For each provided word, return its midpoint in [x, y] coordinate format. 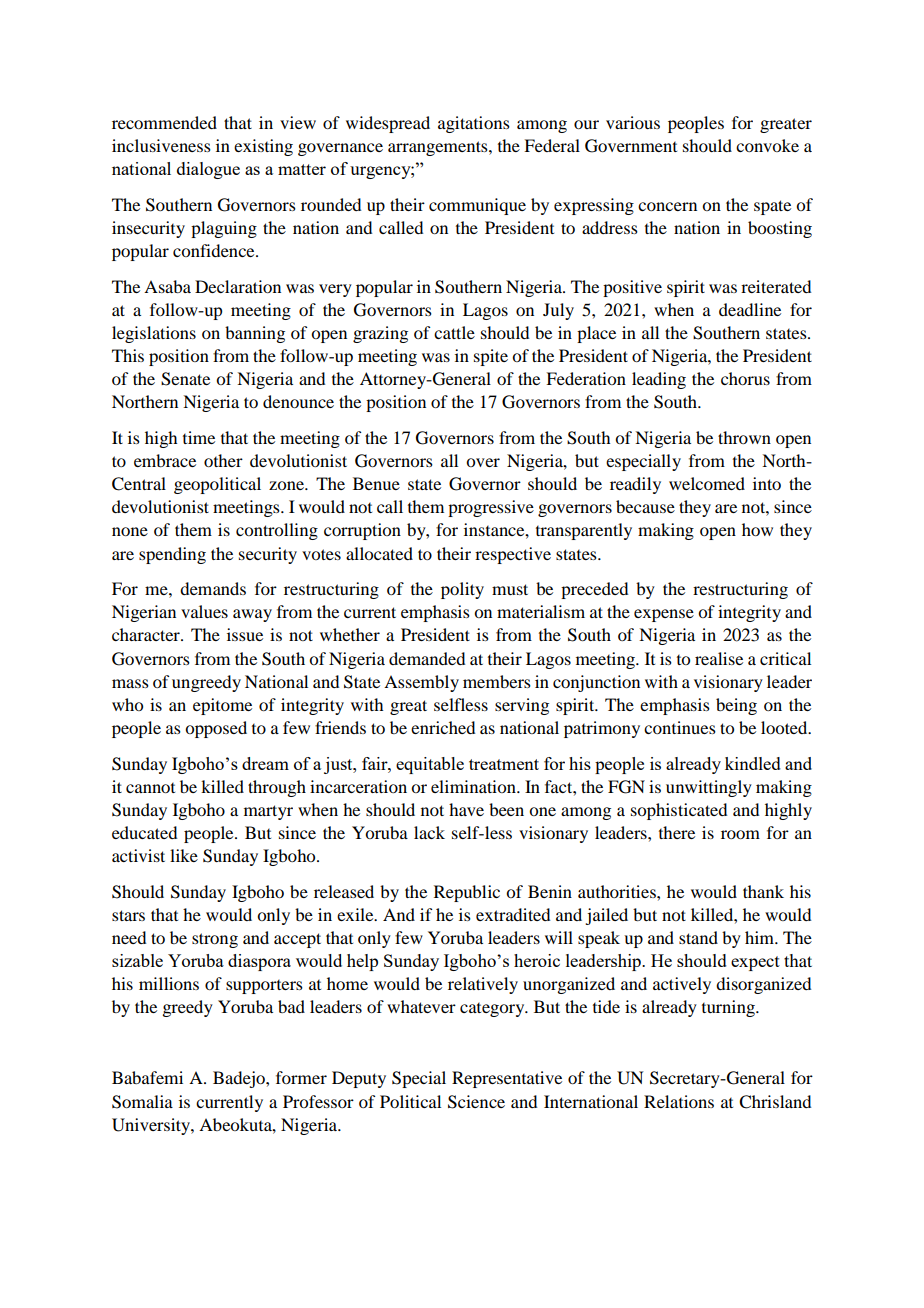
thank [763, 891]
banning [255, 334]
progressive [491, 508]
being [736, 706]
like [184, 855]
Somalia [142, 1102]
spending [172, 555]
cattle [454, 332]
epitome [222, 706]
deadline [750, 309]
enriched [443, 727]
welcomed [707, 483]
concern [667, 206]
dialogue [208, 170]
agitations [474, 124]
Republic [467, 893]
